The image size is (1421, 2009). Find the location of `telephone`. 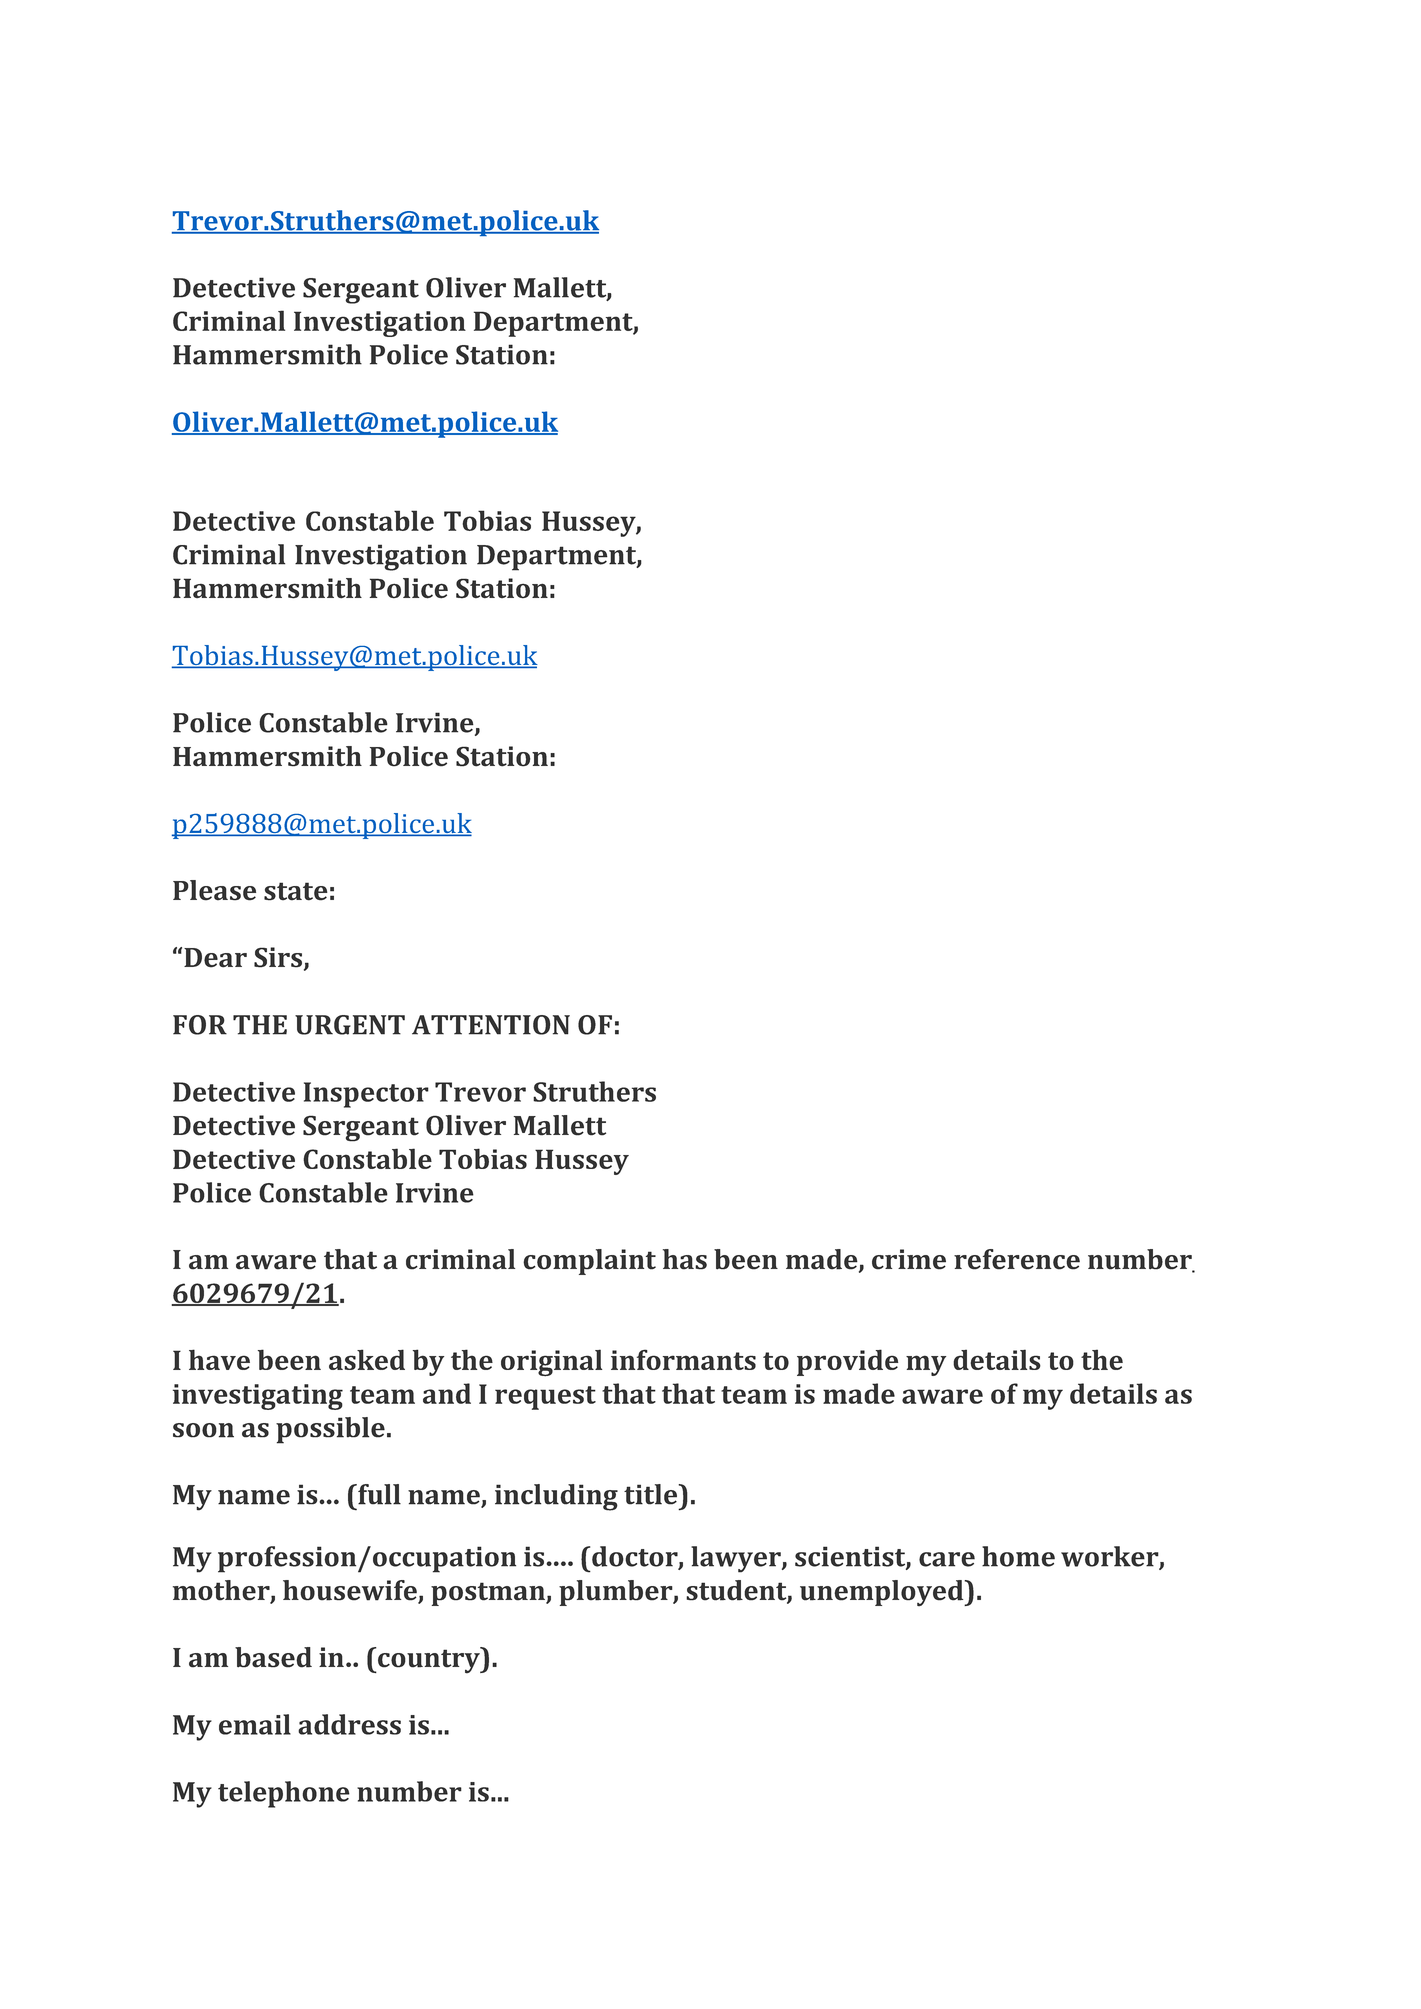

telephone is located at coordinates (284, 1794).
